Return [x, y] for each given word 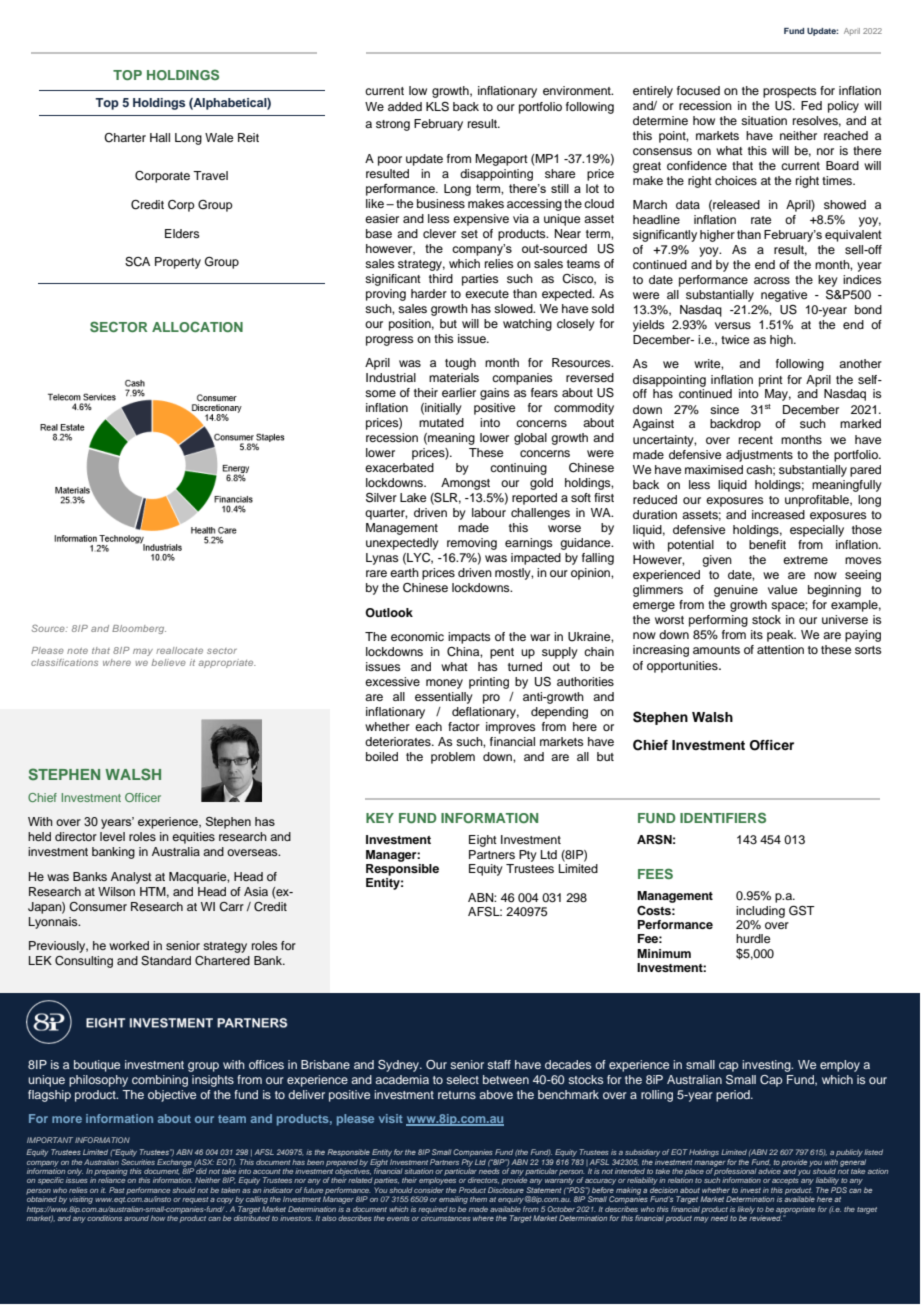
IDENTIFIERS [723, 817]
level [112, 836]
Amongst [465, 484]
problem [453, 758]
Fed [811, 105]
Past [117, 1190]
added [405, 106]
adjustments [759, 456]
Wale [219, 137]
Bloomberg [139, 629]
